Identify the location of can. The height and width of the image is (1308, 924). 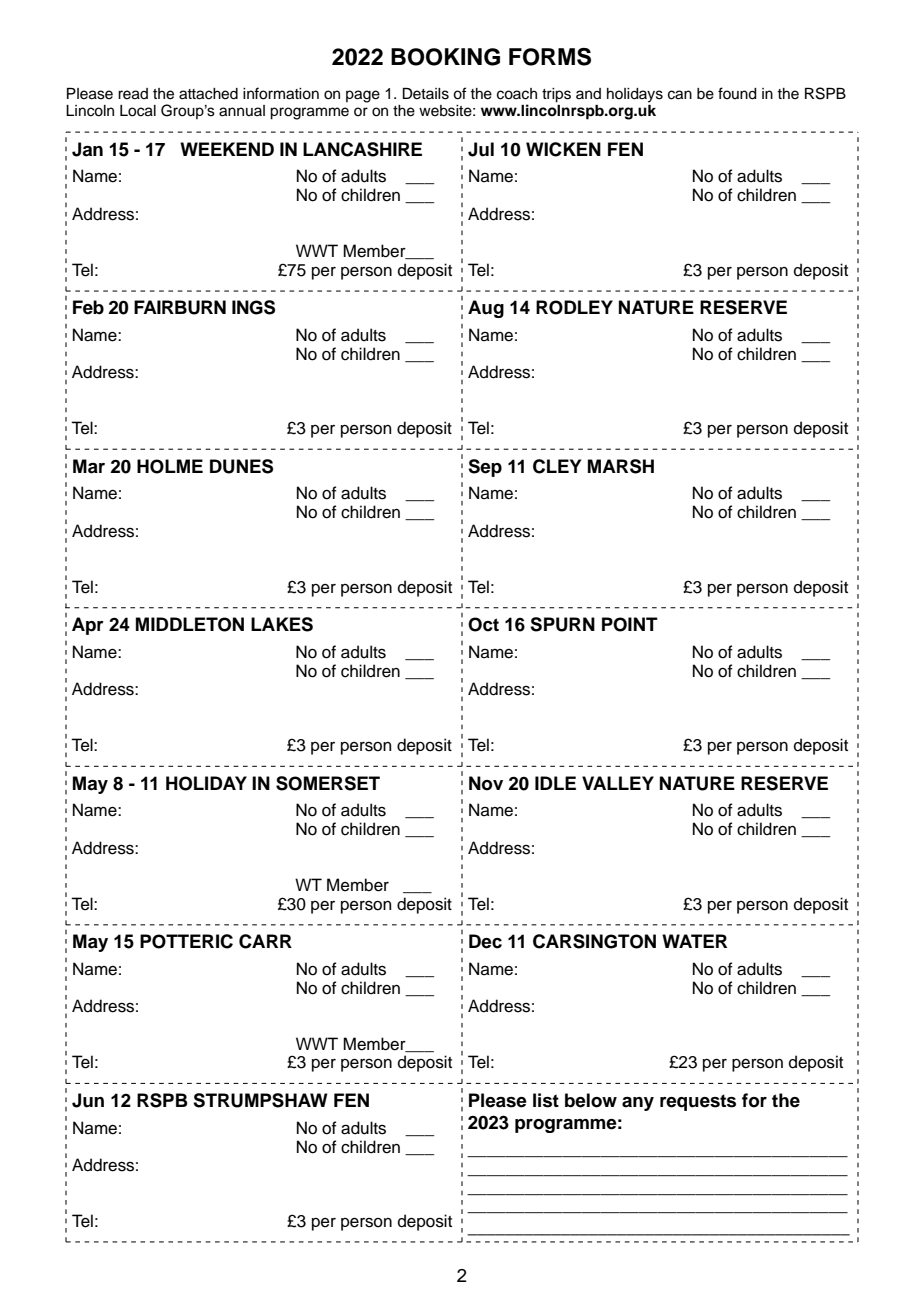
(680, 95).
